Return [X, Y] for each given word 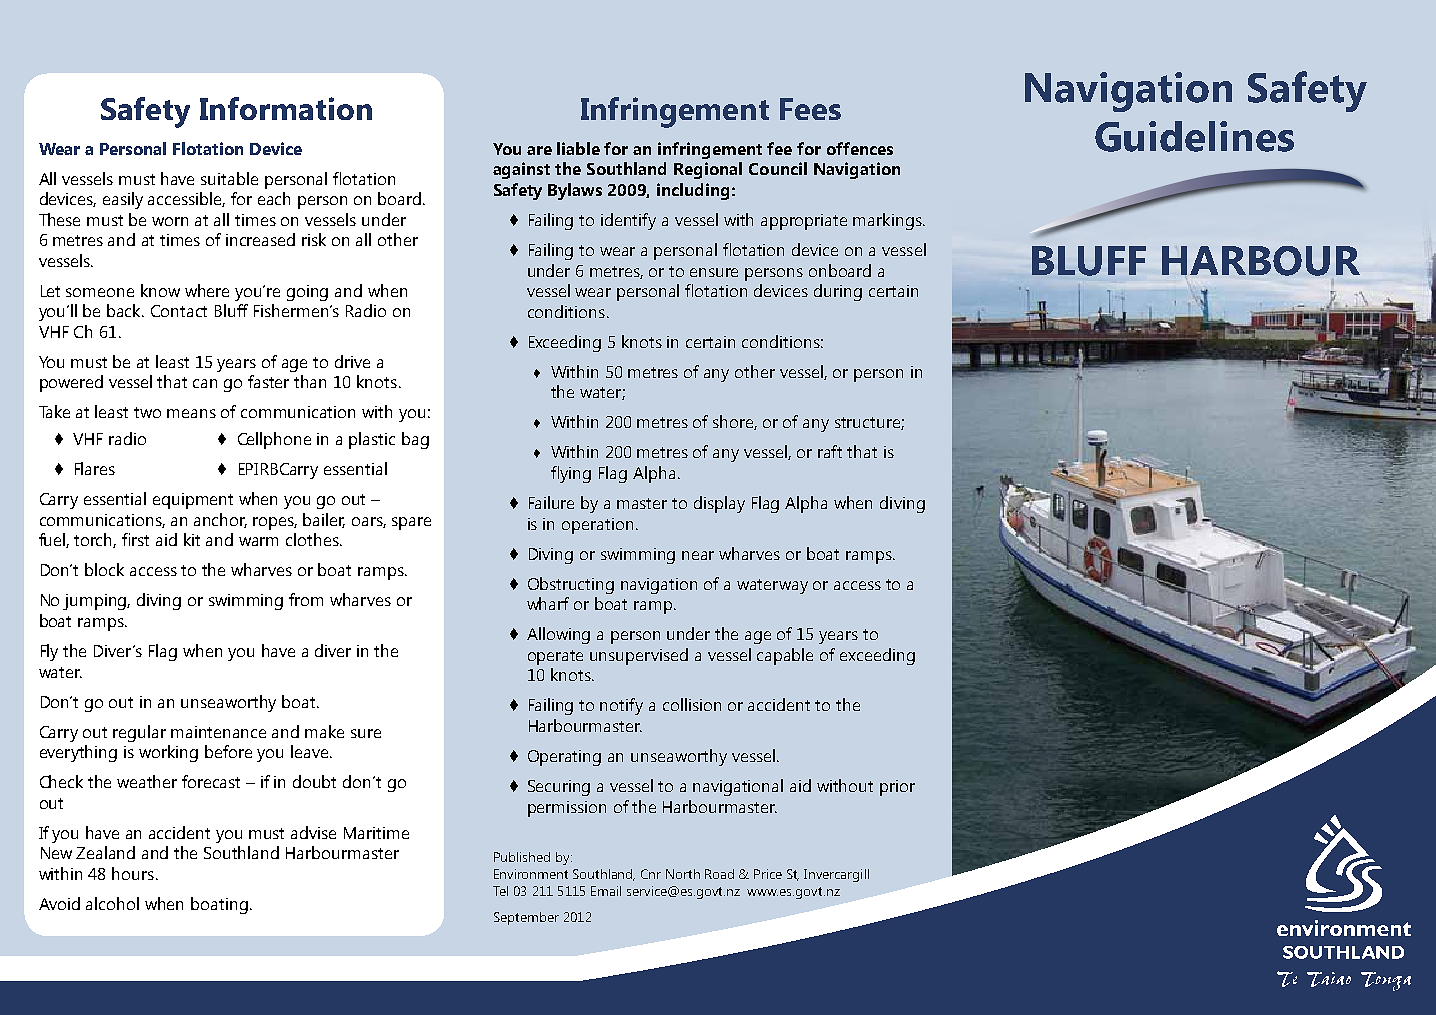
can [205, 383]
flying [571, 474]
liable [578, 148]
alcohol [112, 903]
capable [785, 656]
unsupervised [639, 656]
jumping [96, 602]
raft [830, 451]
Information [286, 108]
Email [606, 891]
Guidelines [1194, 136]
